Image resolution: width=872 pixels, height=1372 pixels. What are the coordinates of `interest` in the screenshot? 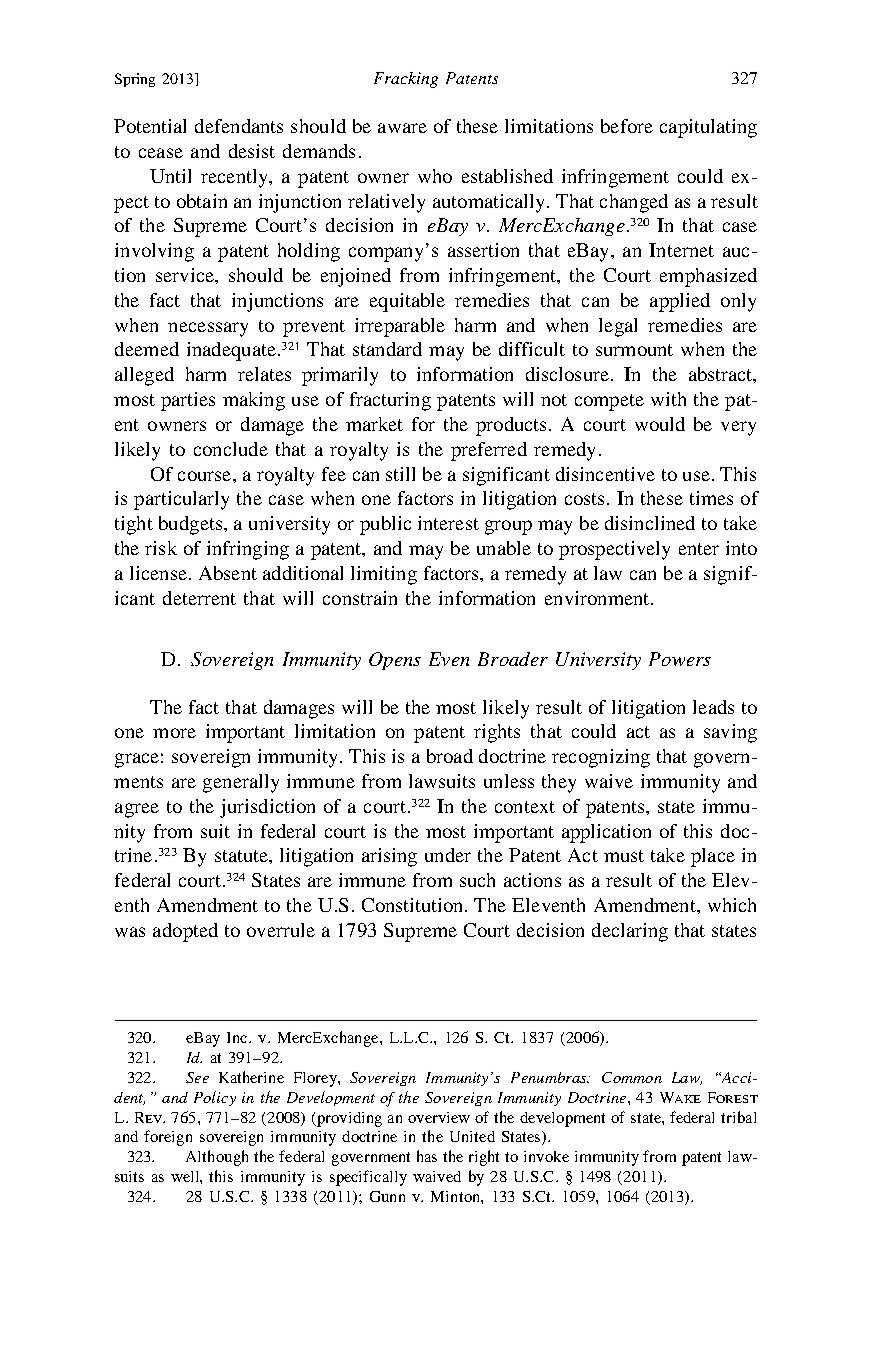 It's located at (448, 523).
